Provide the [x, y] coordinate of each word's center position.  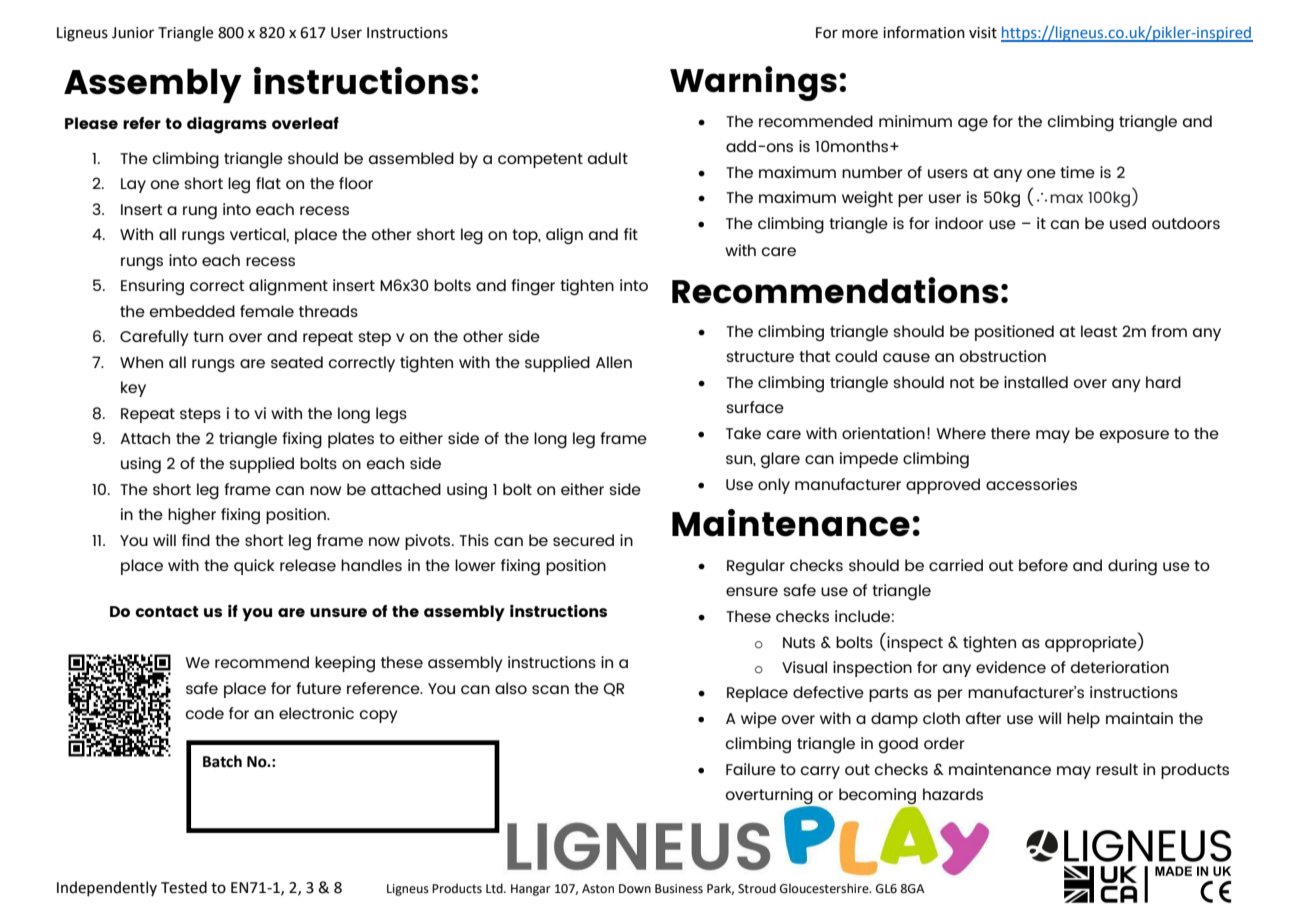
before [1043, 565]
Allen [614, 362]
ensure [752, 591]
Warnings [753, 83]
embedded [192, 311]
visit [983, 33]
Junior [133, 33]
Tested [184, 887]
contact [167, 611]
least [1099, 331]
